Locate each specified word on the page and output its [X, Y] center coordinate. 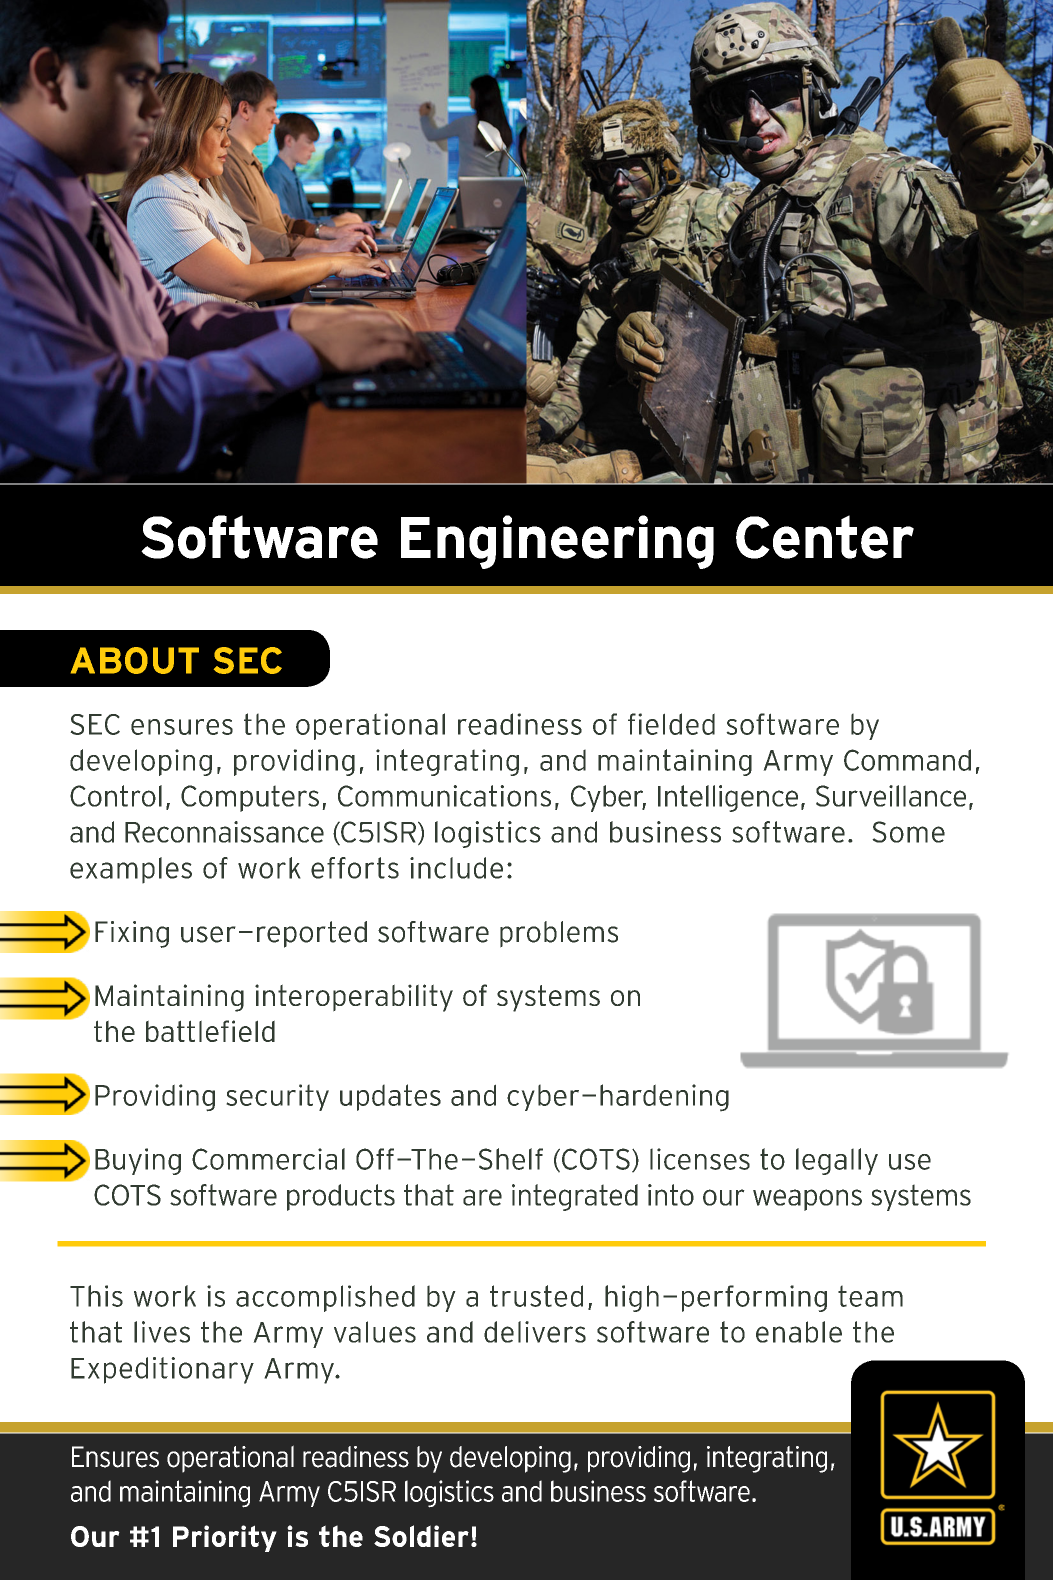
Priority [225, 1538]
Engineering [557, 542]
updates [390, 1097]
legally [837, 1161]
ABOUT [135, 660]
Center [825, 537]
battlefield [210, 1031]
